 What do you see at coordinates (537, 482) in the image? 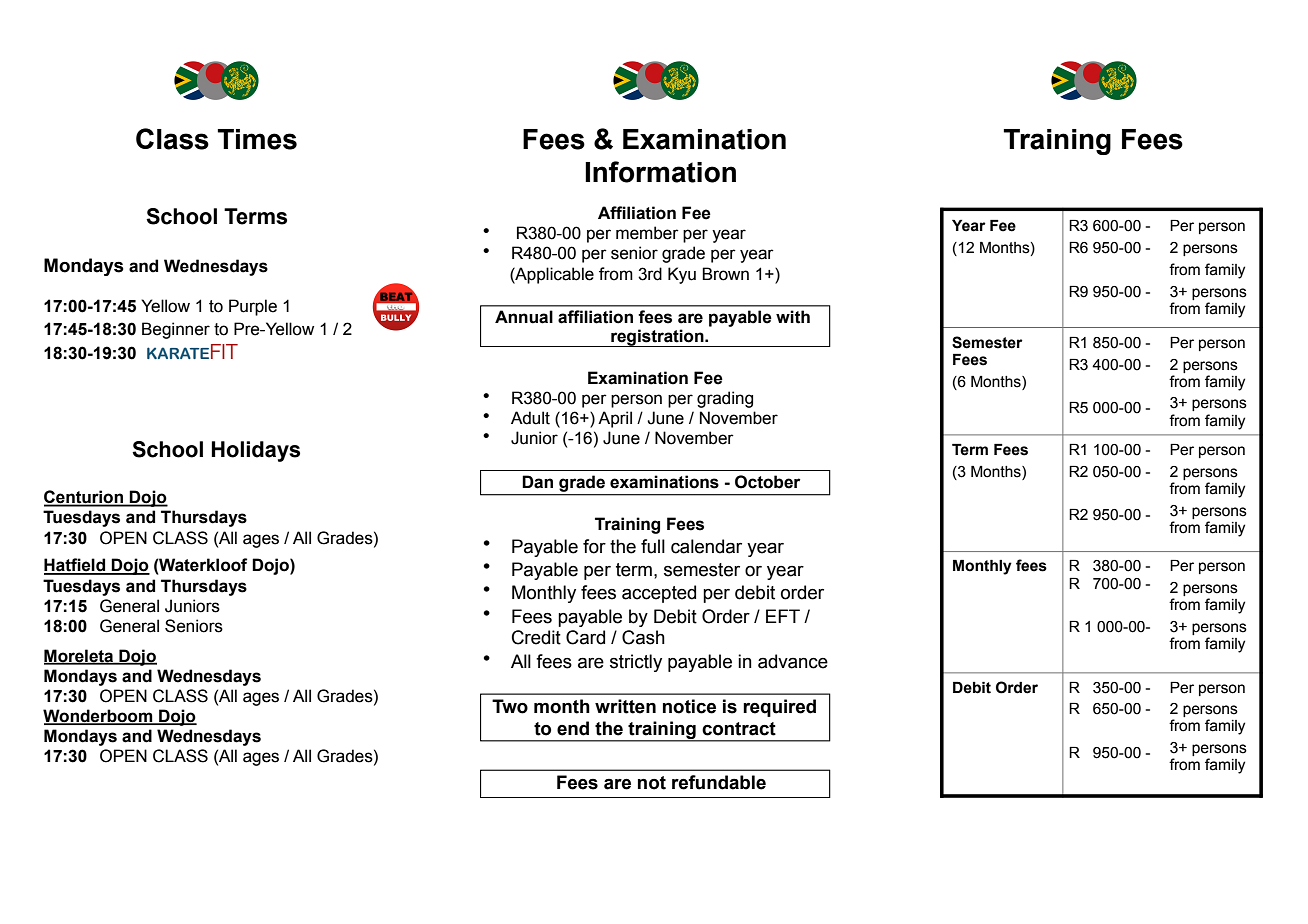
I see `Dan` at bounding box center [537, 482].
